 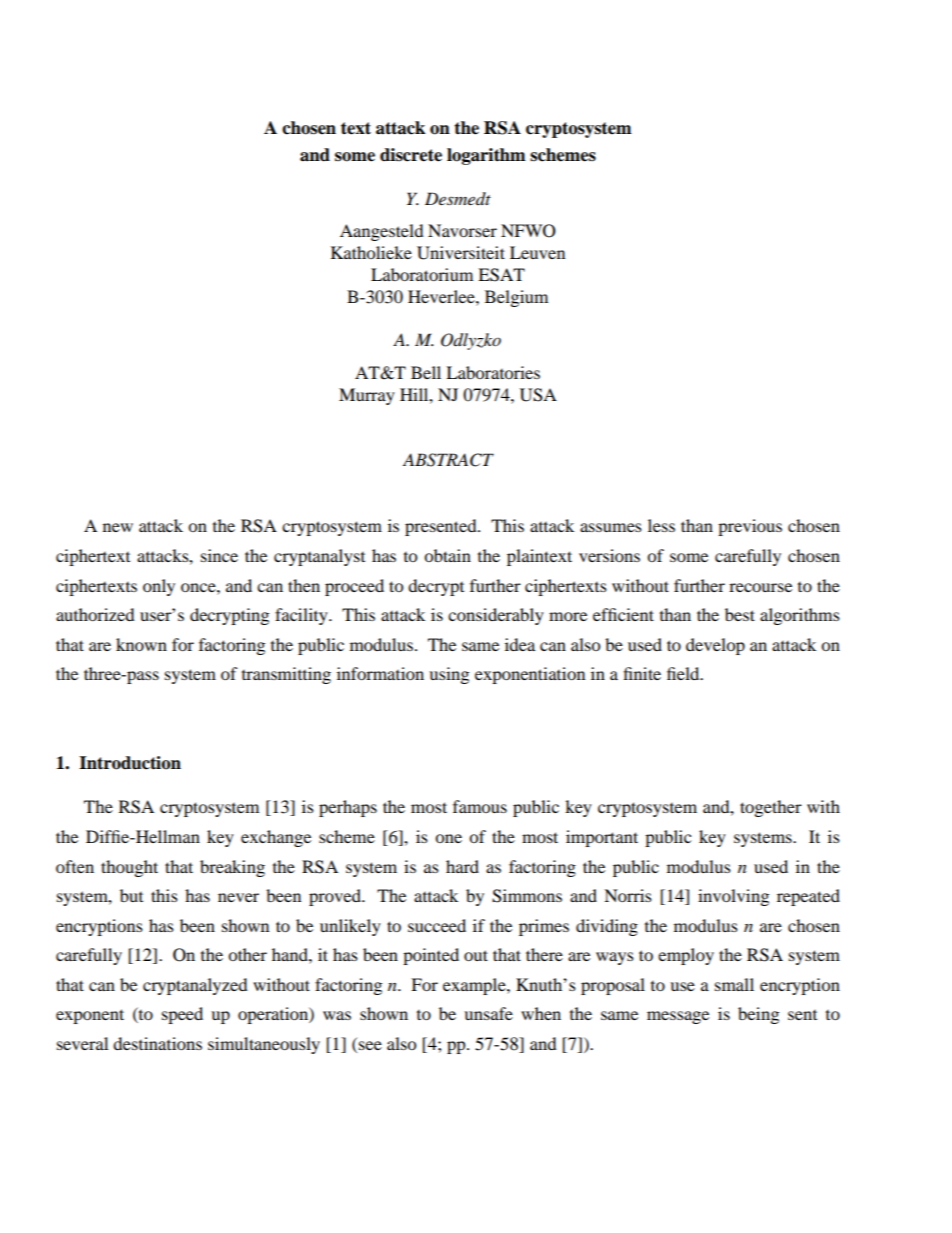 What do you see at coordinates (411, 155) in the page?
I see `discrete` at bounding box center [411, 155].
